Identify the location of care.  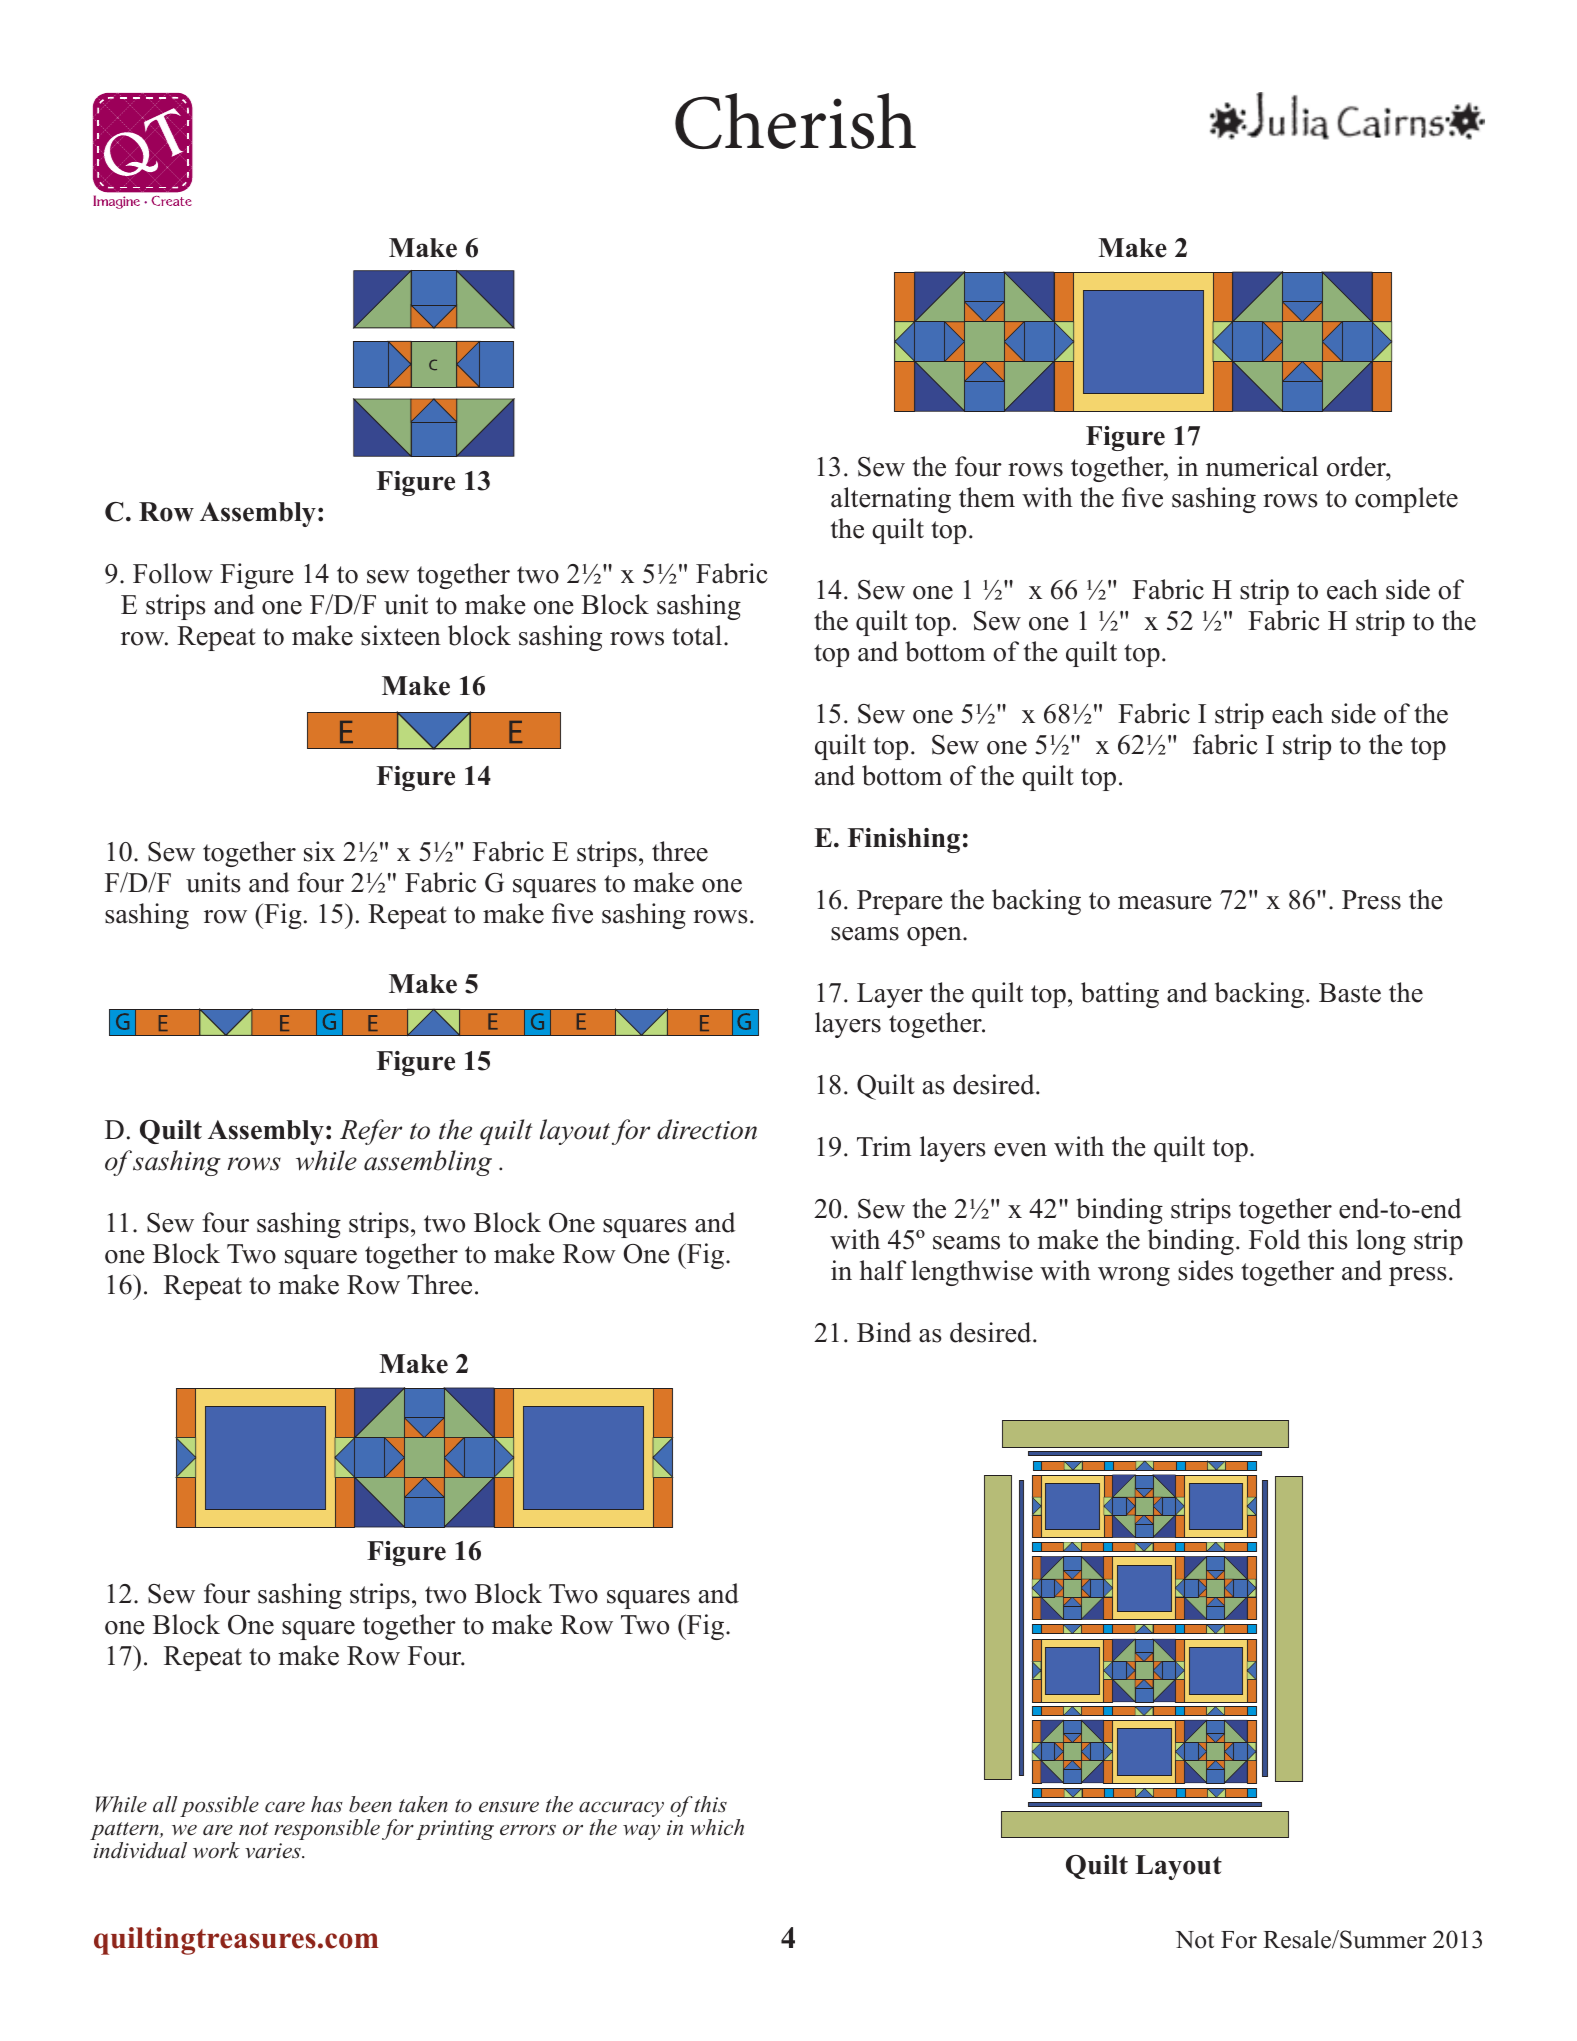
(285, 1807).
